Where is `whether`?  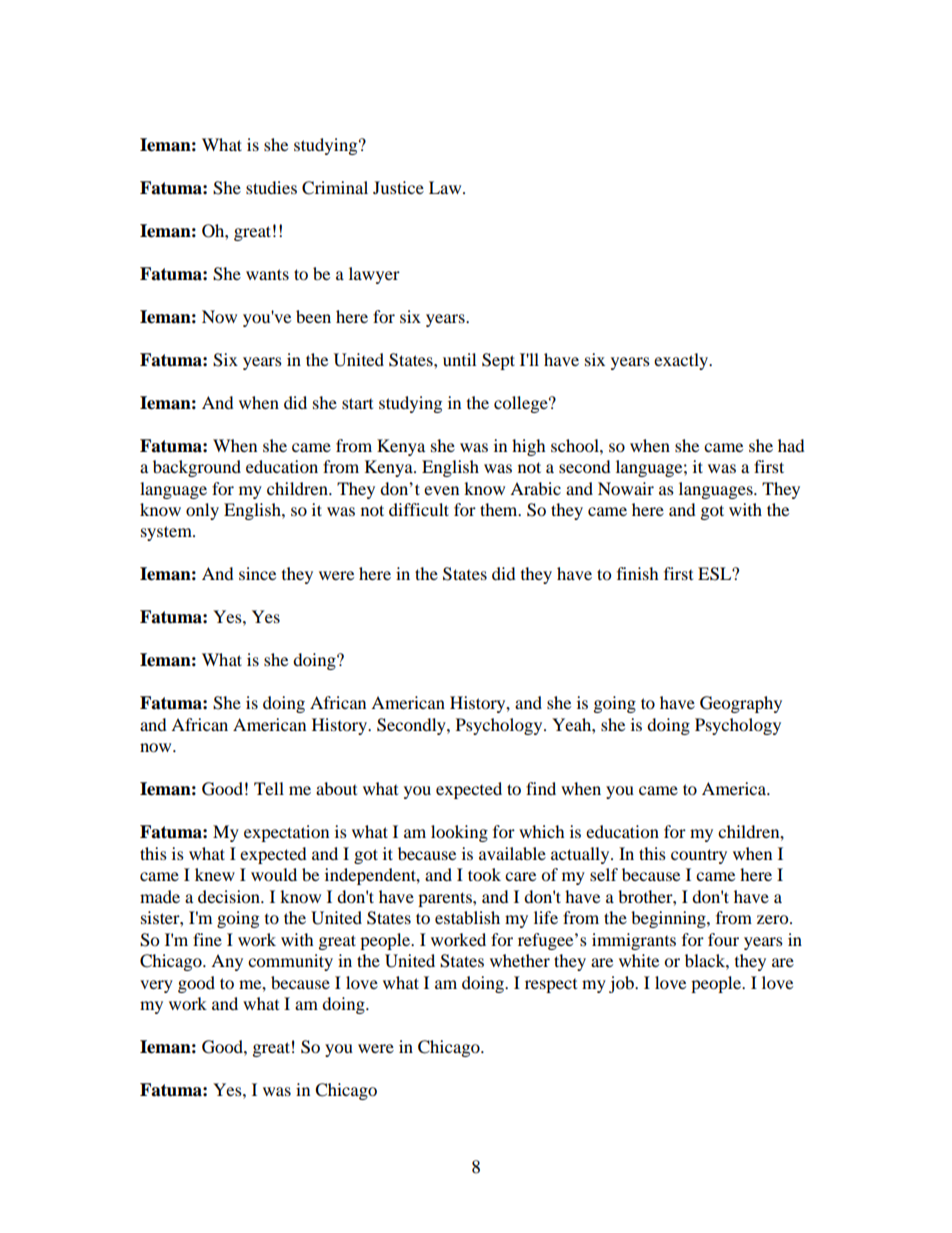 whether is located at coordinates (520, 960).
